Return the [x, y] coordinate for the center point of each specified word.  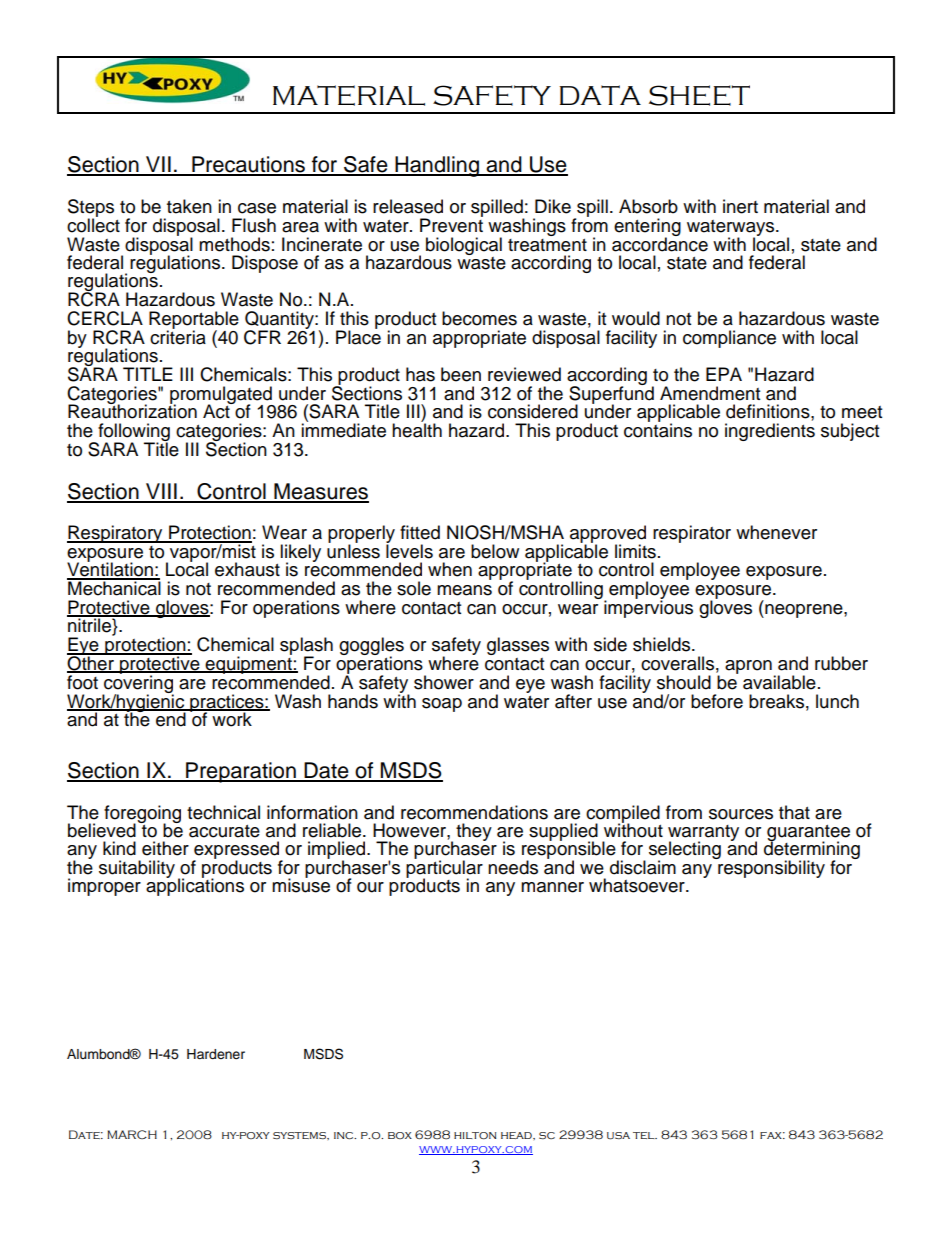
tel [645, 1135]
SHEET [699, 95]
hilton [475, 1135]
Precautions [248, 165]
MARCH [132, 1134]
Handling [437, 166]
